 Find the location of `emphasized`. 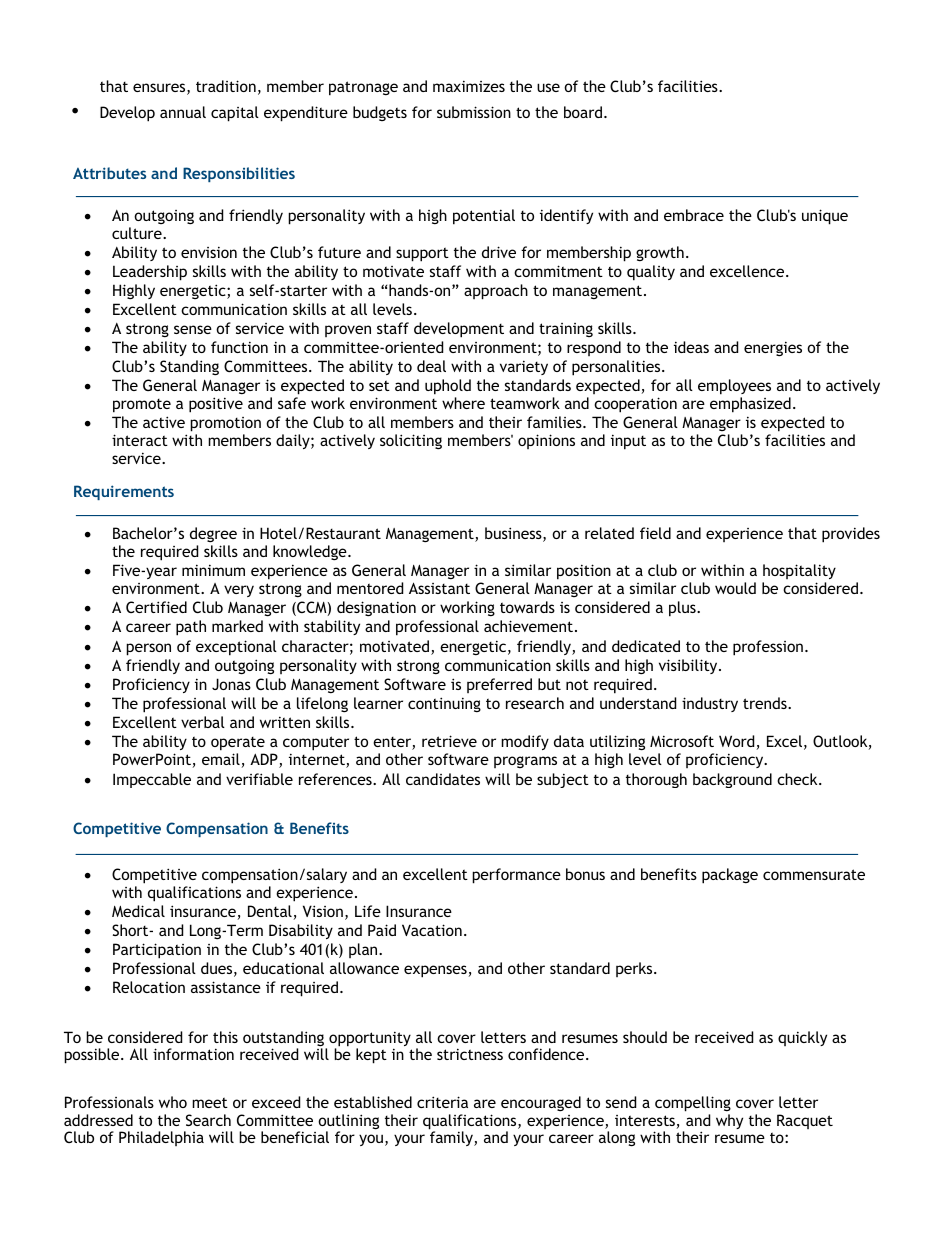

emphasized is located at coordinates (750, 405).
